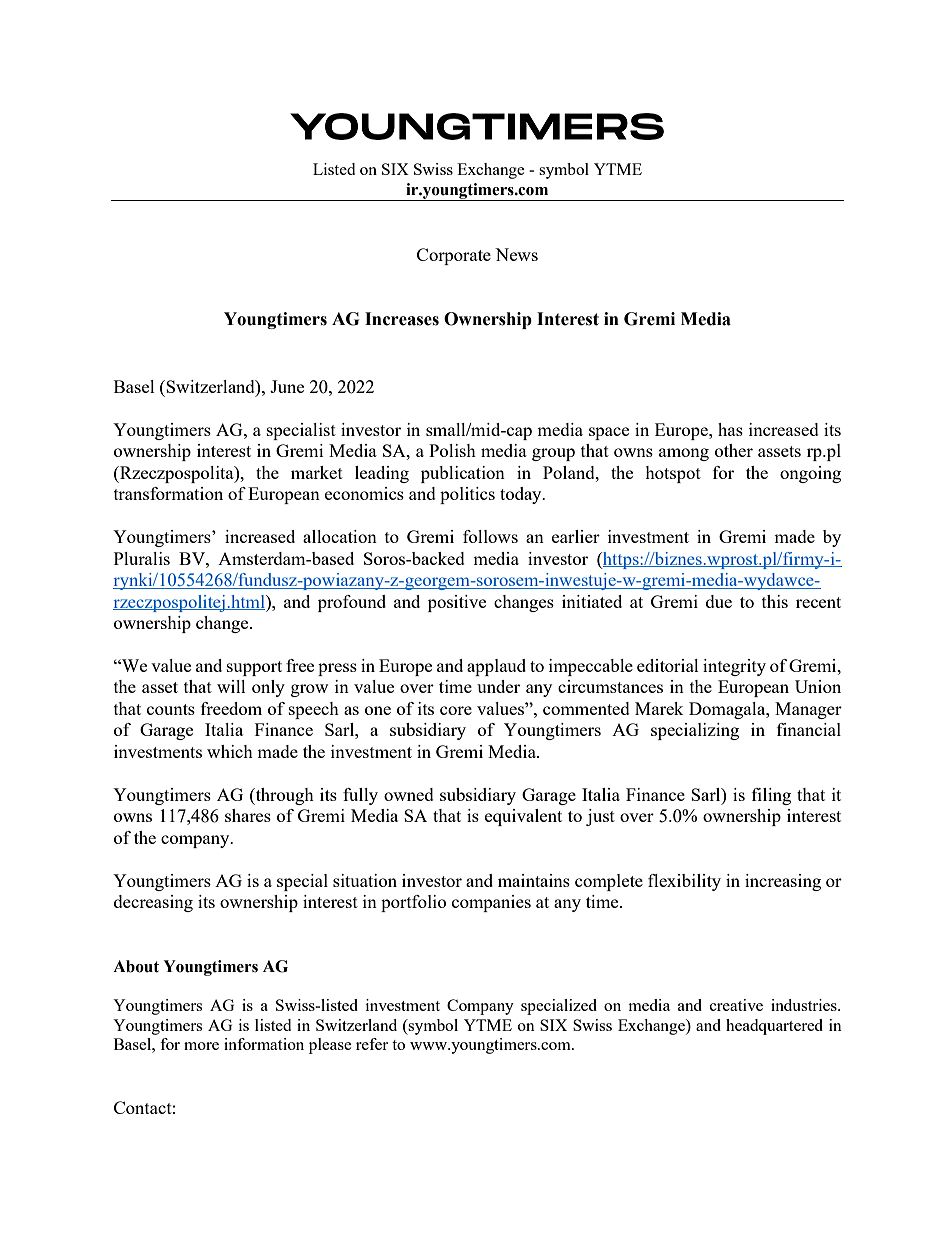 The height and width of the document is (1233, 952). Describe the element at coordinates (454, 256) in the document. I see `Corporate` at that location.
